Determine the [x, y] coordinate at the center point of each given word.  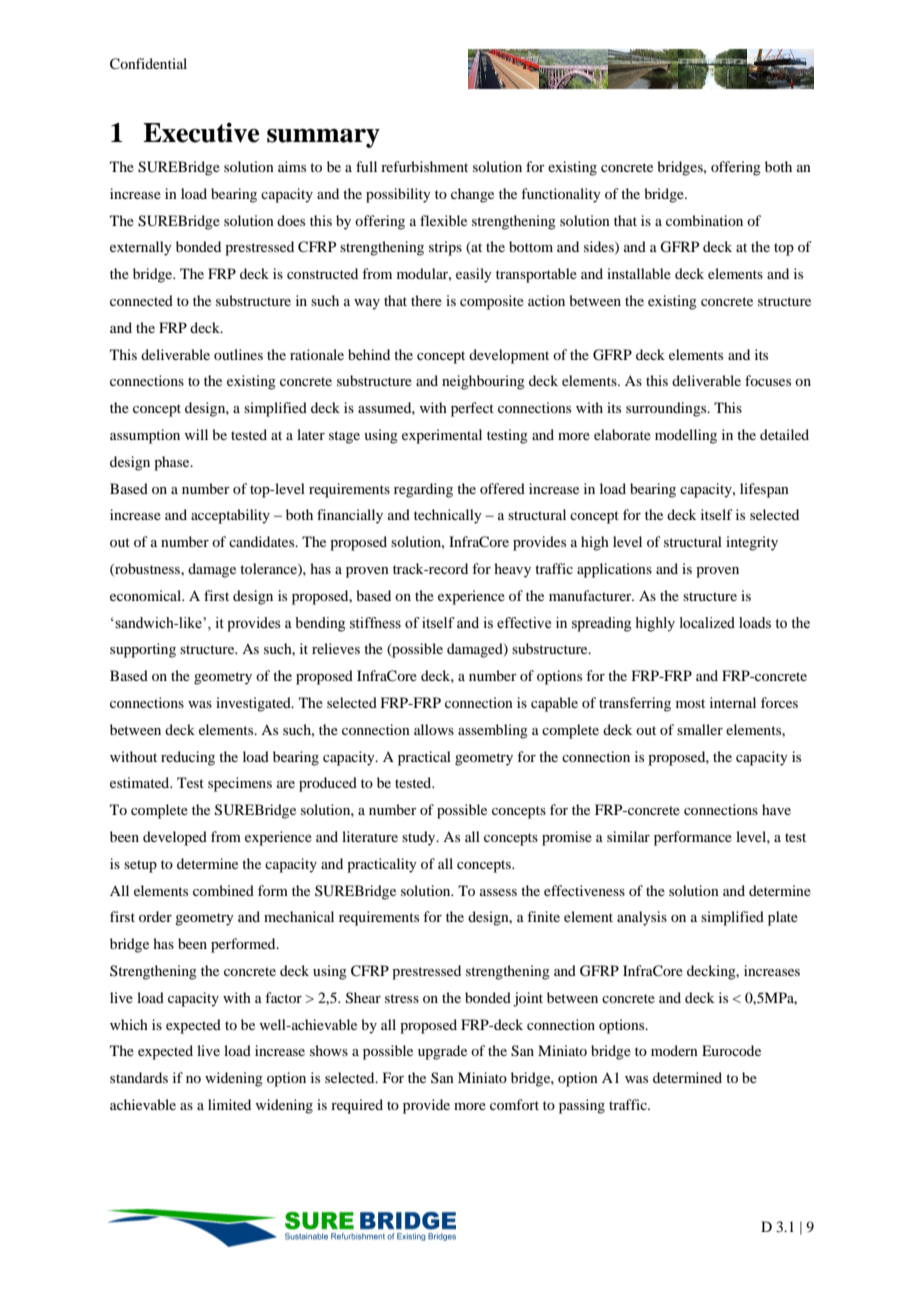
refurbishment [424, 166]
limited [229, 1104]
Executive [201, 132]
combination [704, 220]
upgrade [442, 1052]
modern [674, 1050]
